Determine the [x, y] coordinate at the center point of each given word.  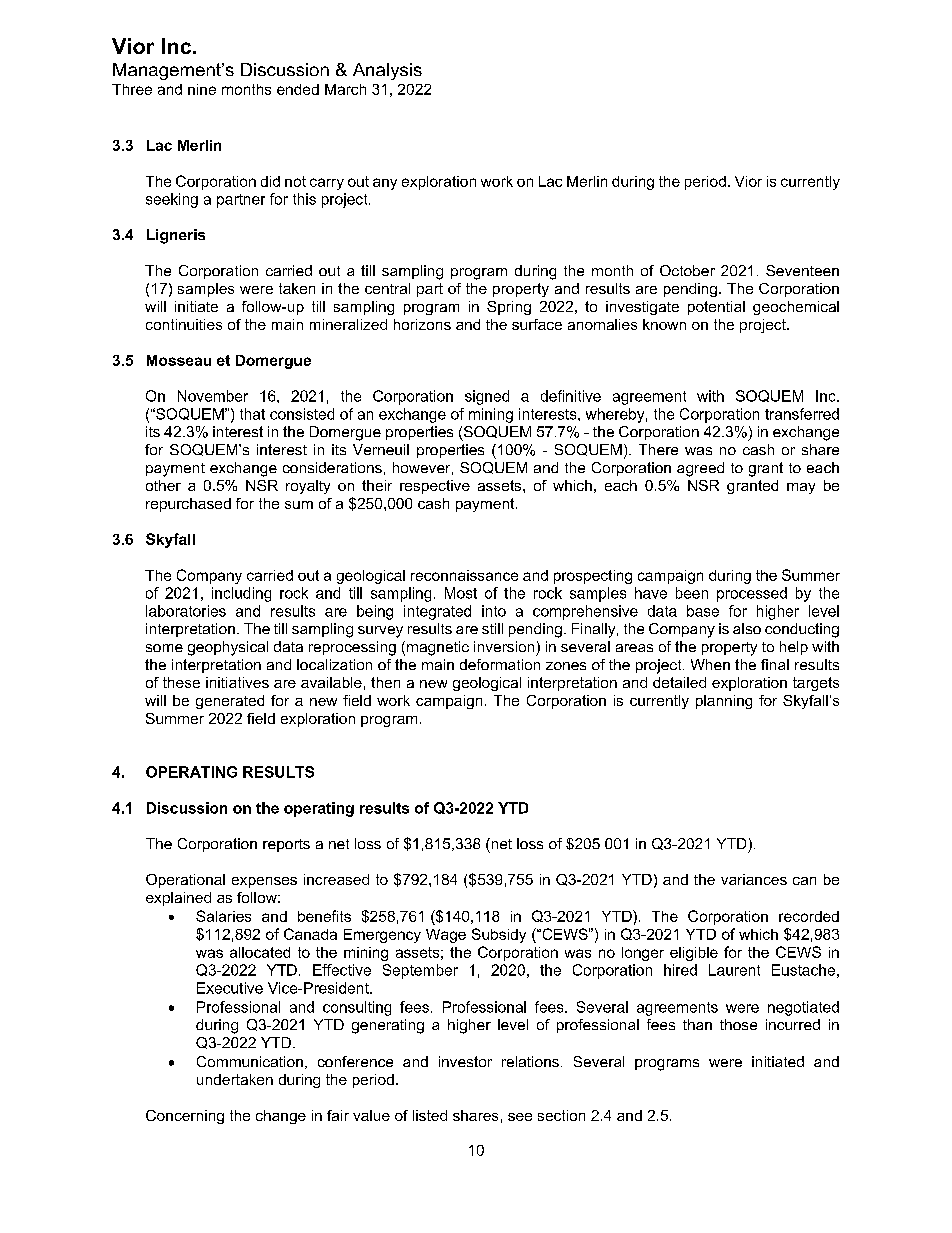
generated [230, 702]
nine [202, 89]
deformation [500, 664]
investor [465, 1061]
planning [724, 702]
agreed [700, 469]
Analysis [387, 71]
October [687, 270]
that [252, 414]
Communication [250, 1061]
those [738, 1024]
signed [487, 397]
